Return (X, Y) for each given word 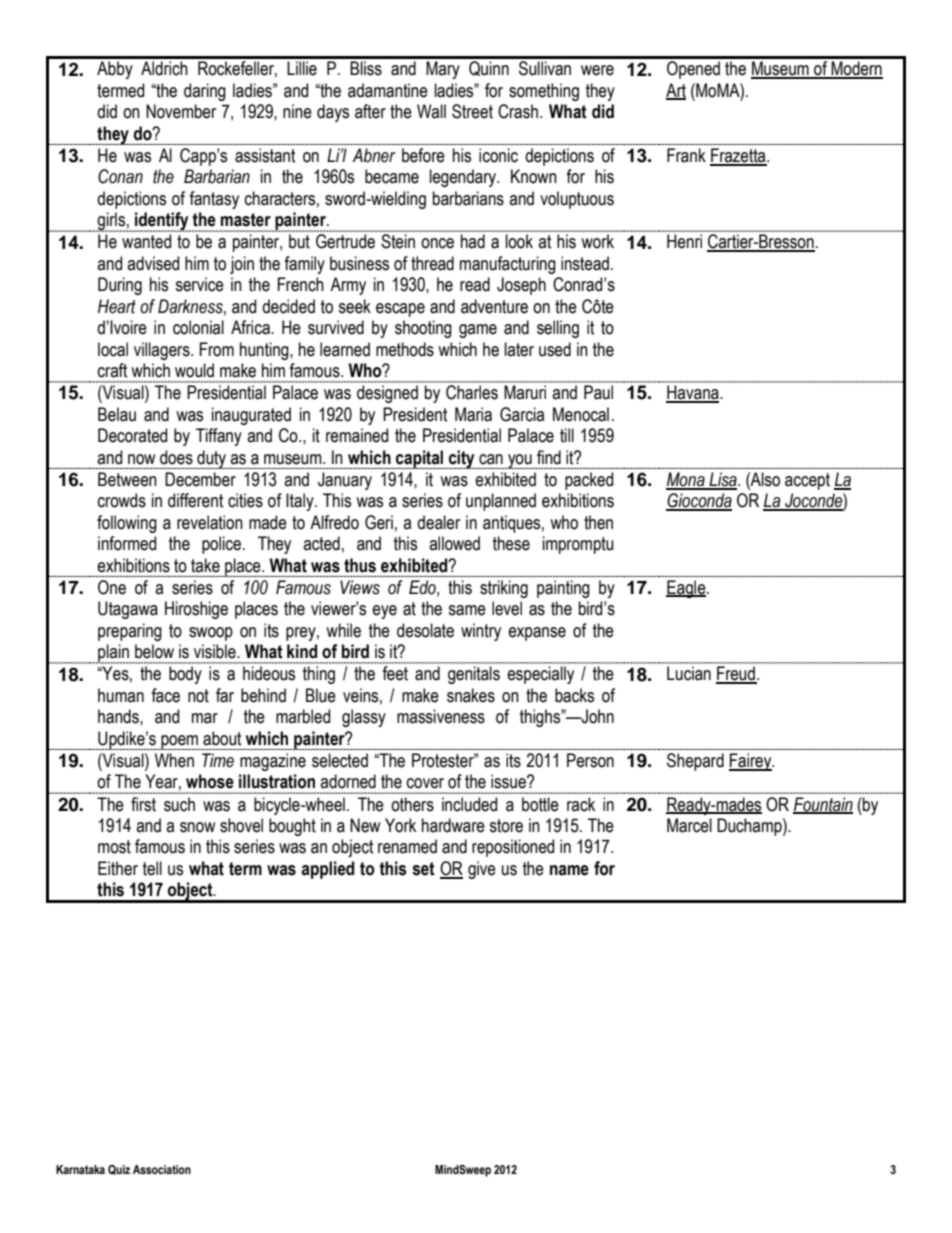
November (181, 111)
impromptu (578, 545)
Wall (431, 111)
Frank (686, 155)
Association (162, 1169)
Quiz (119, 1170)
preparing (130, 632)
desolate (425, 630)
